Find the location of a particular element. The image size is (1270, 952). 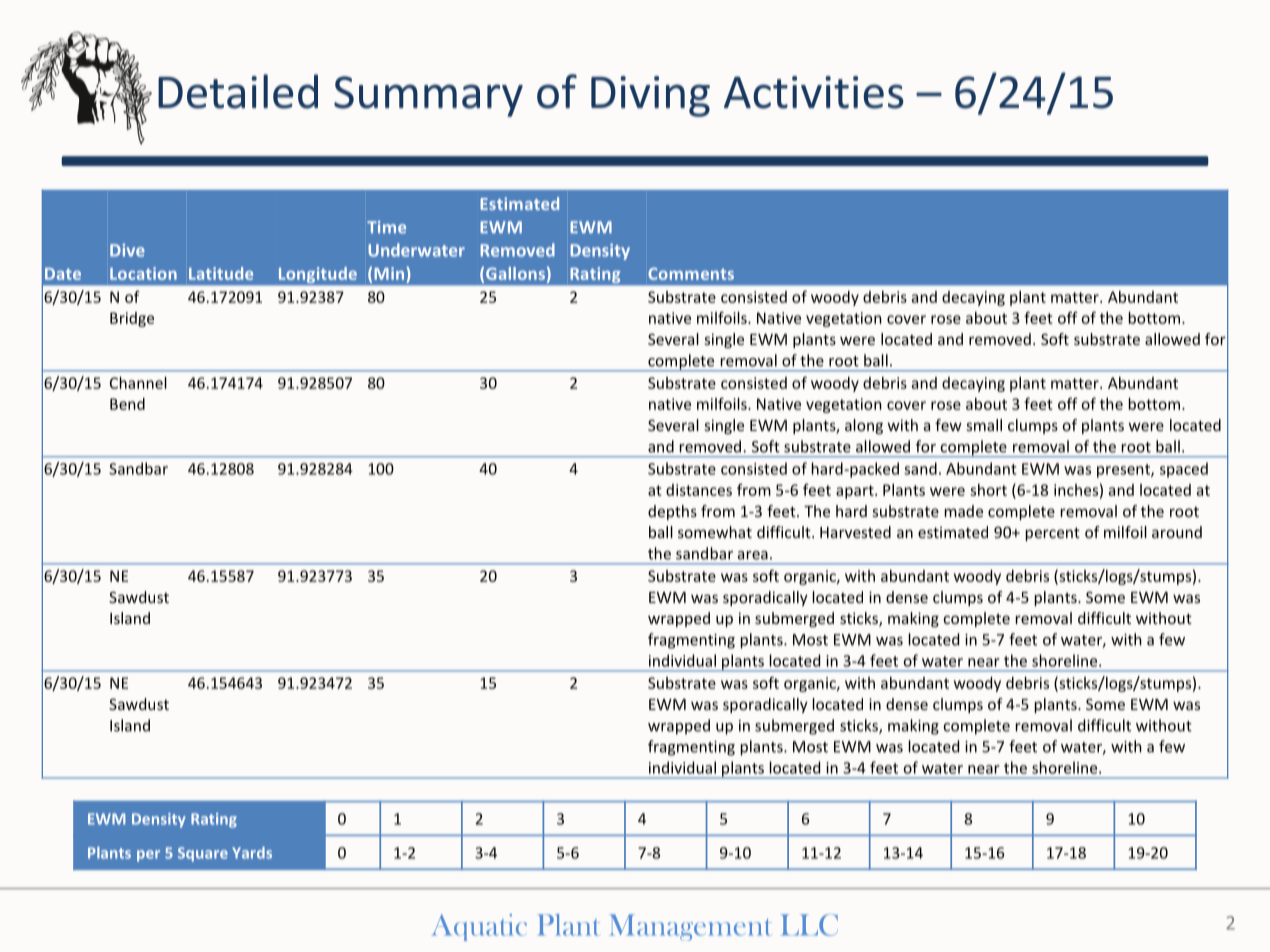

area is located at coordinates (753, 555).
